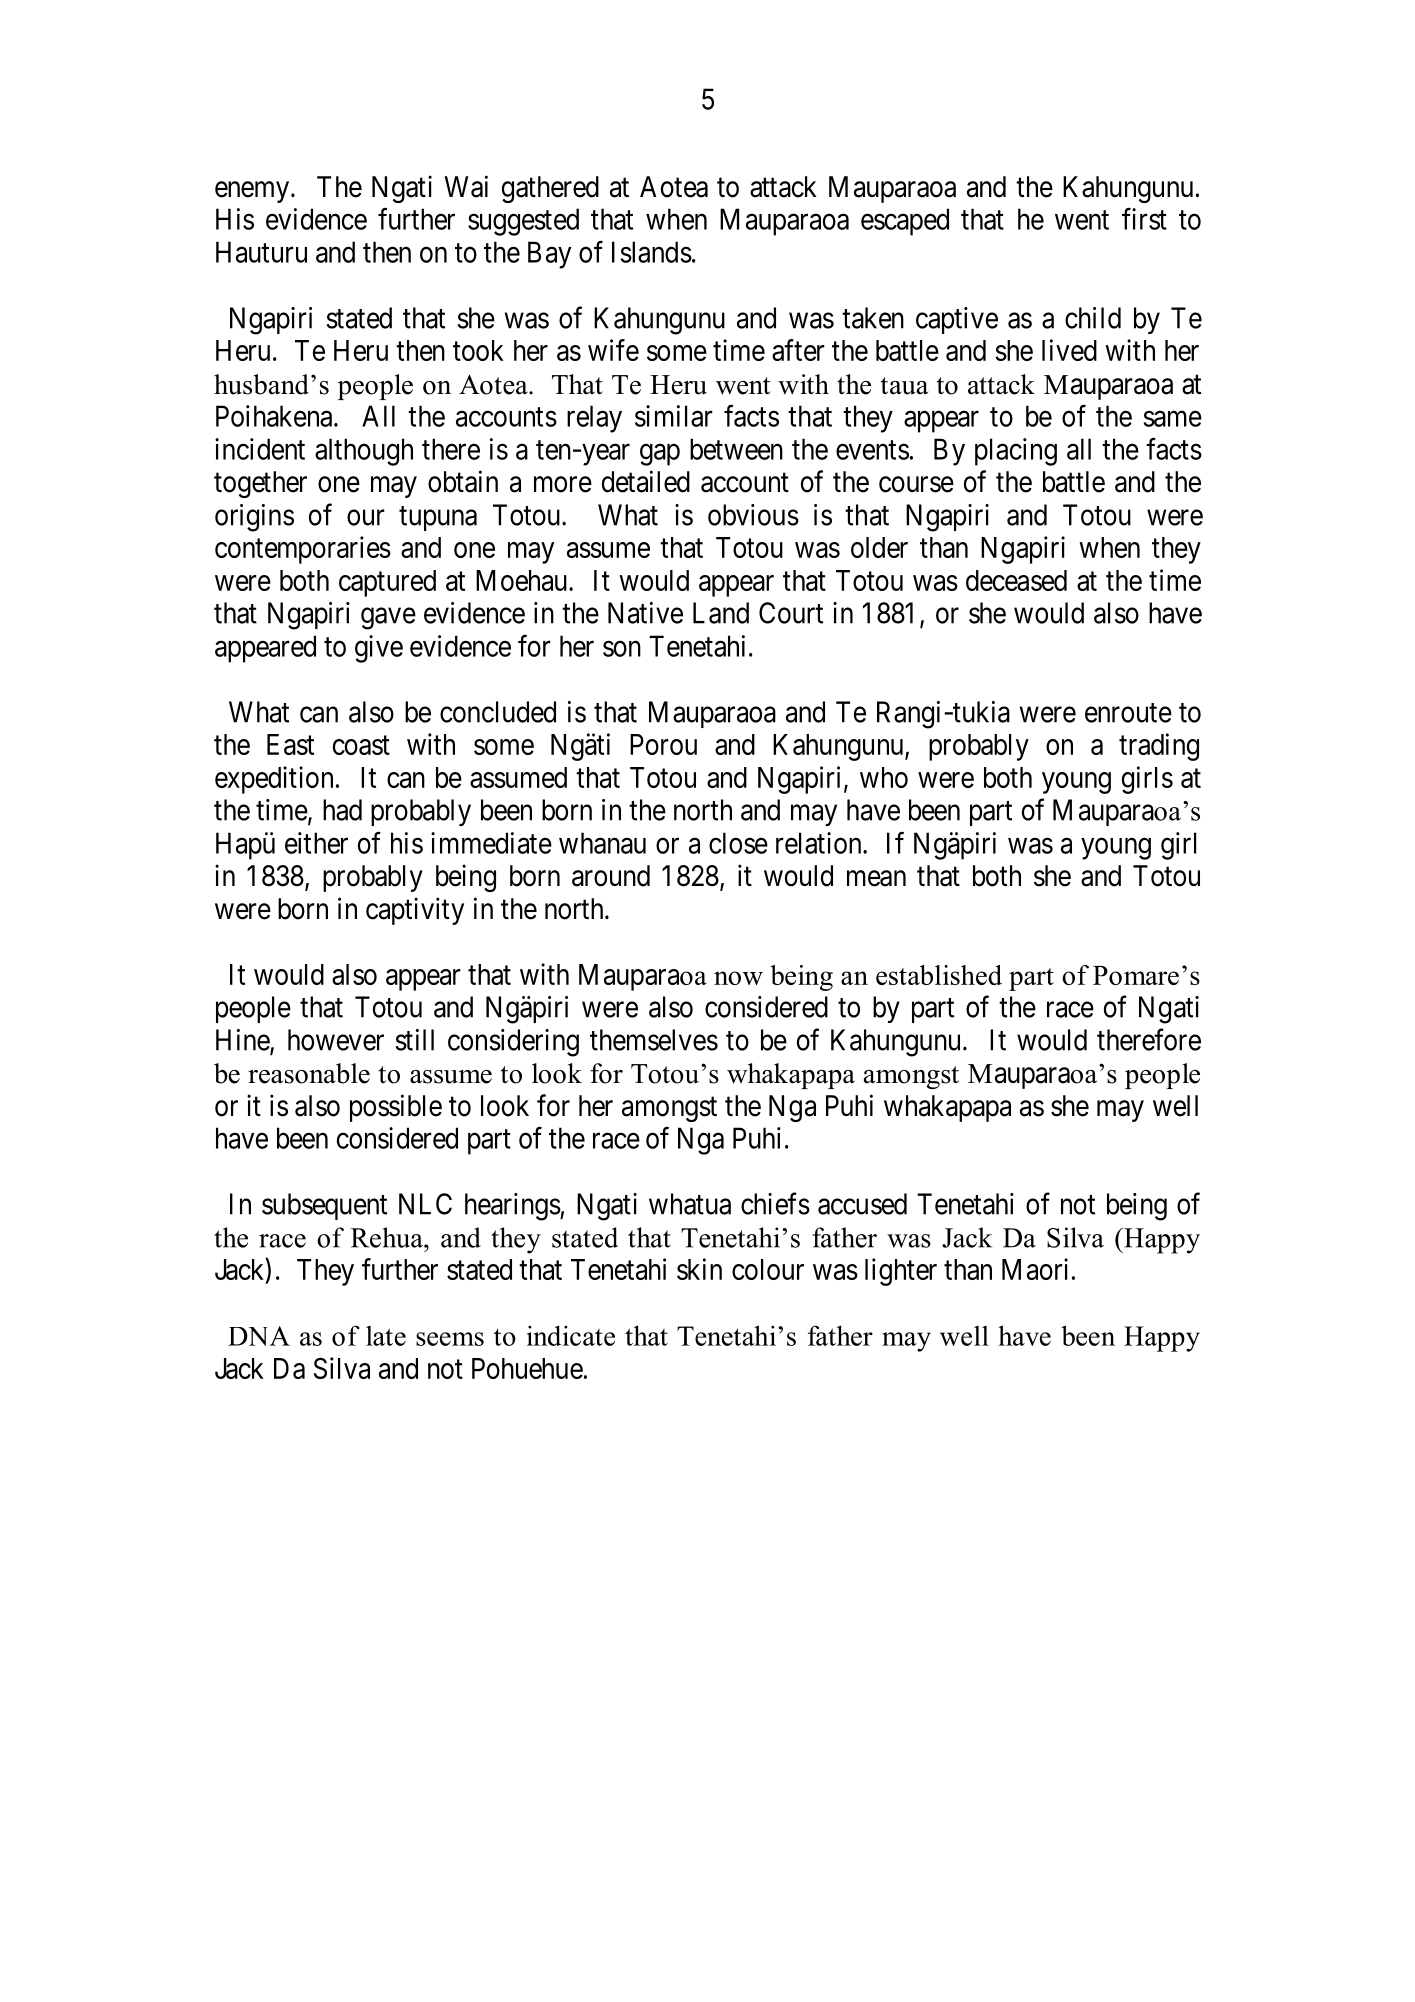 This image has width=1415, height=2002. What do you see at coordinates (1144, 219) in the image?
I see `first` at bounding box center [1144, 219].
